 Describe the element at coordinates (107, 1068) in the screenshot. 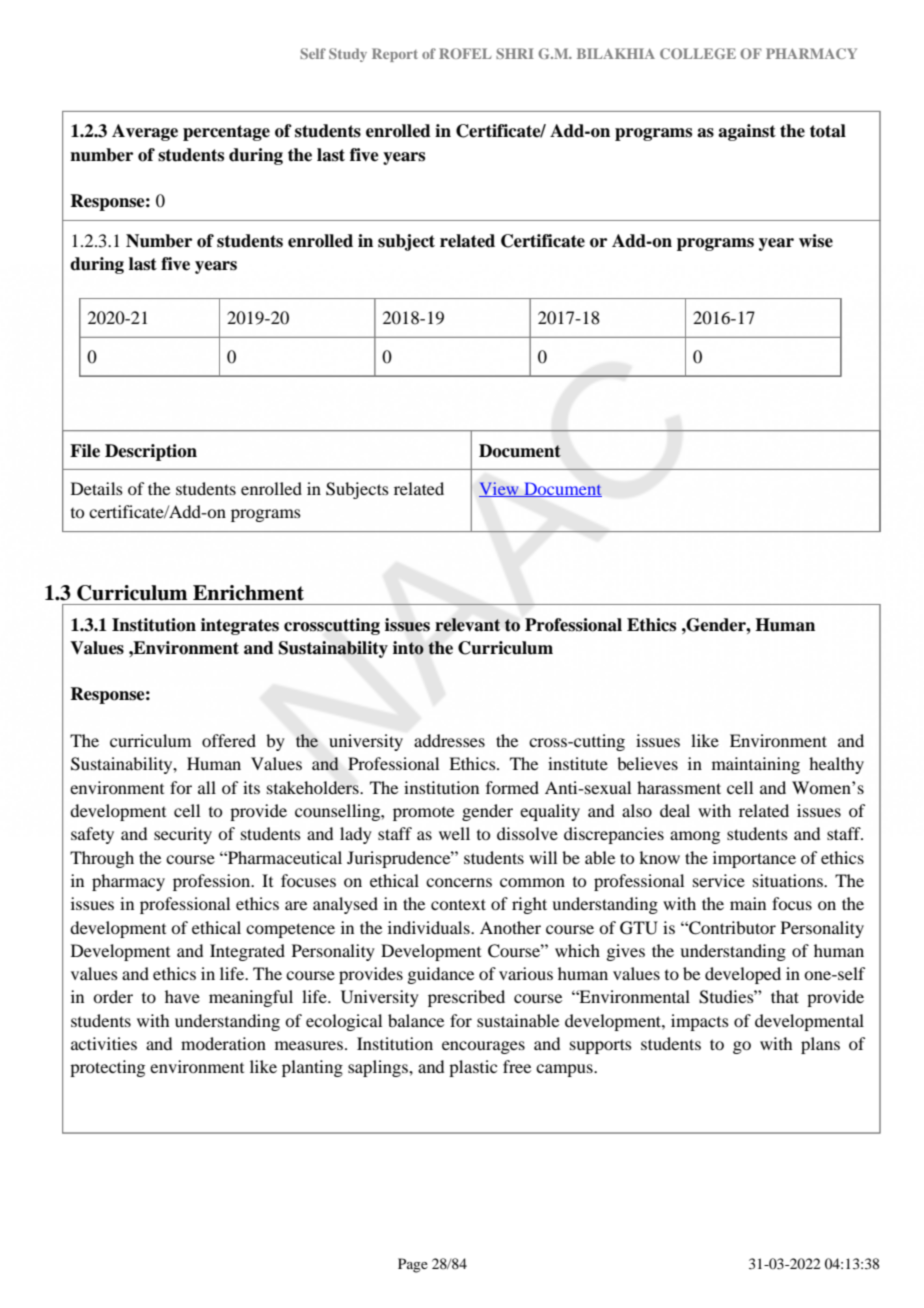

I see `protecting` at that location.
